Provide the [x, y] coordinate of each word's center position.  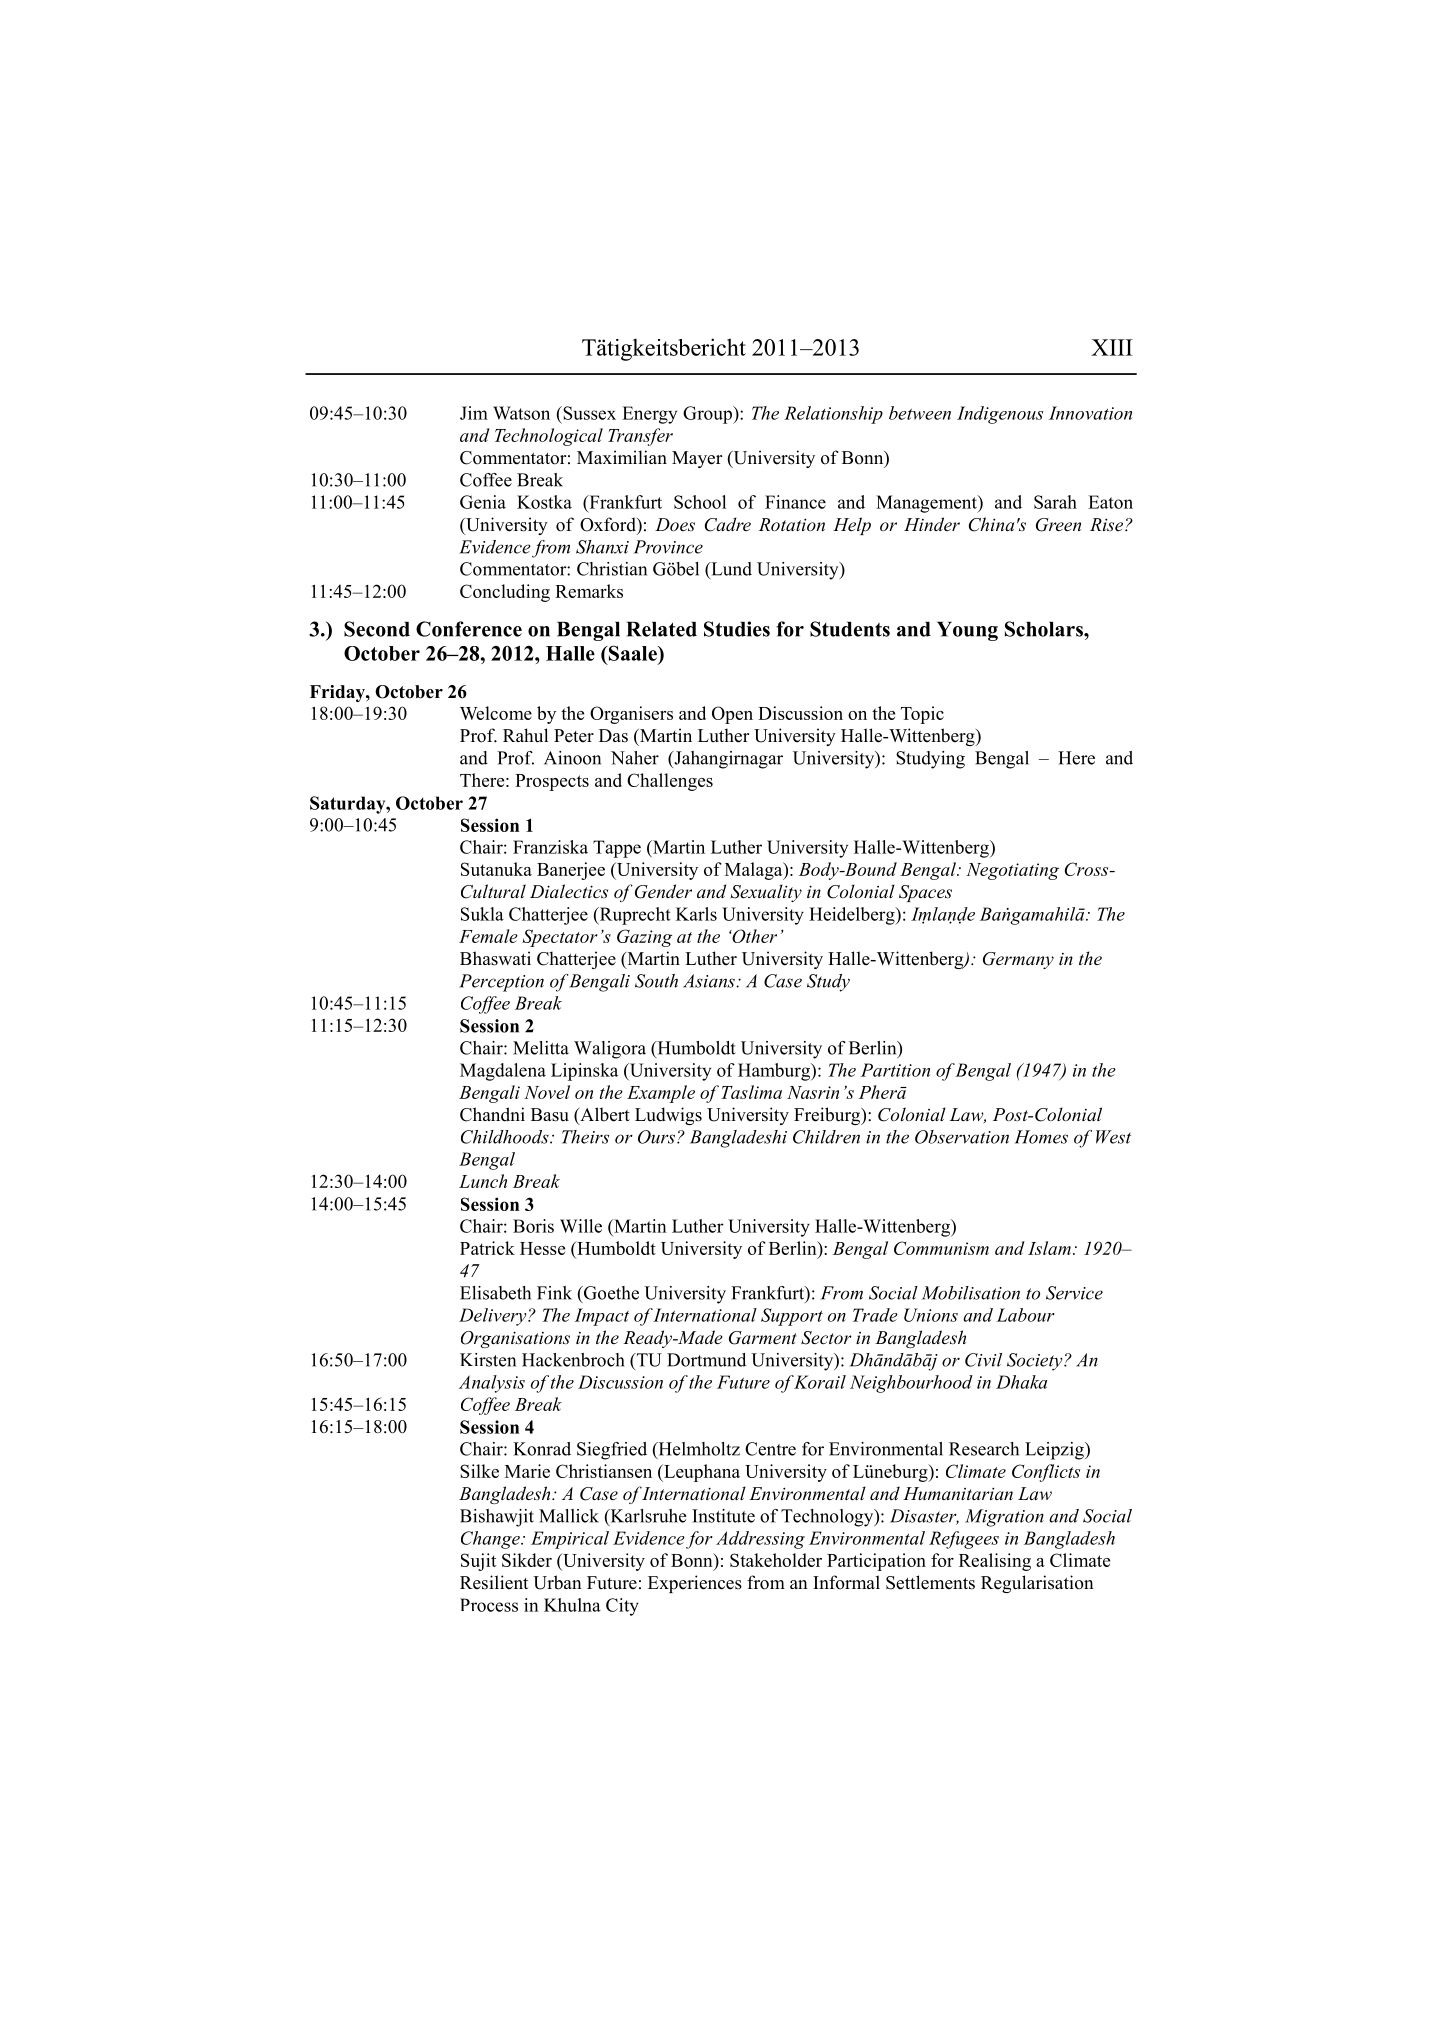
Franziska [550, 847]
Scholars [1045, 629]
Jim [474, 413]
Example [661, 1094]
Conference [469, 629]
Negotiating [1012, 871]
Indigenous [1000, 415]
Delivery [494, 1317]
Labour [1025, 1315]
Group [708, 415]
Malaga [755, 871]
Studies [737, 629]
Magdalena [503, 1072]
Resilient [494, 1582]
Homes [1041, 1137]
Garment [763, 1338]
